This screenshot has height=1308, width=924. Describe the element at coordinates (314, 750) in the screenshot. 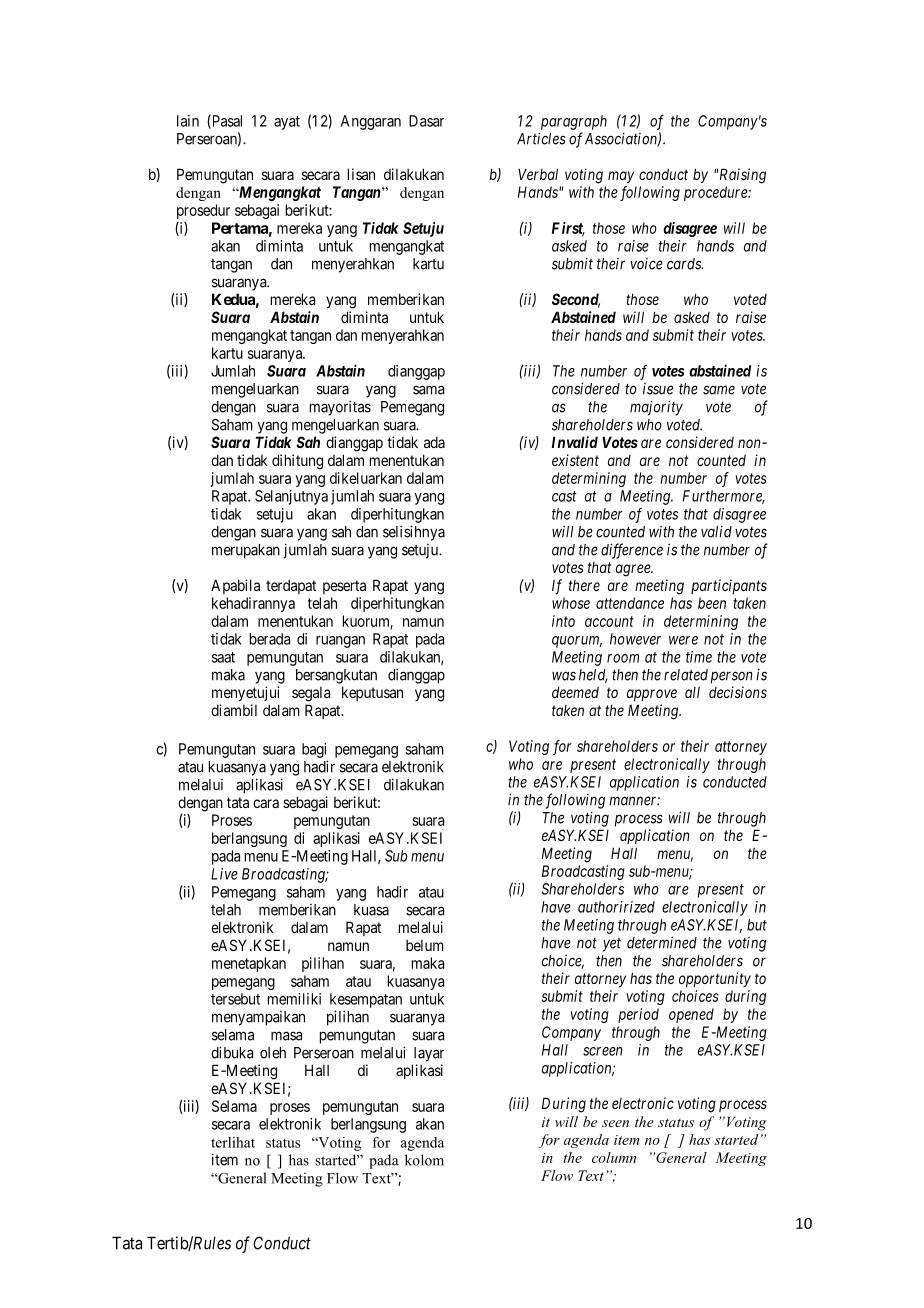

I see `bagi` at that location.
